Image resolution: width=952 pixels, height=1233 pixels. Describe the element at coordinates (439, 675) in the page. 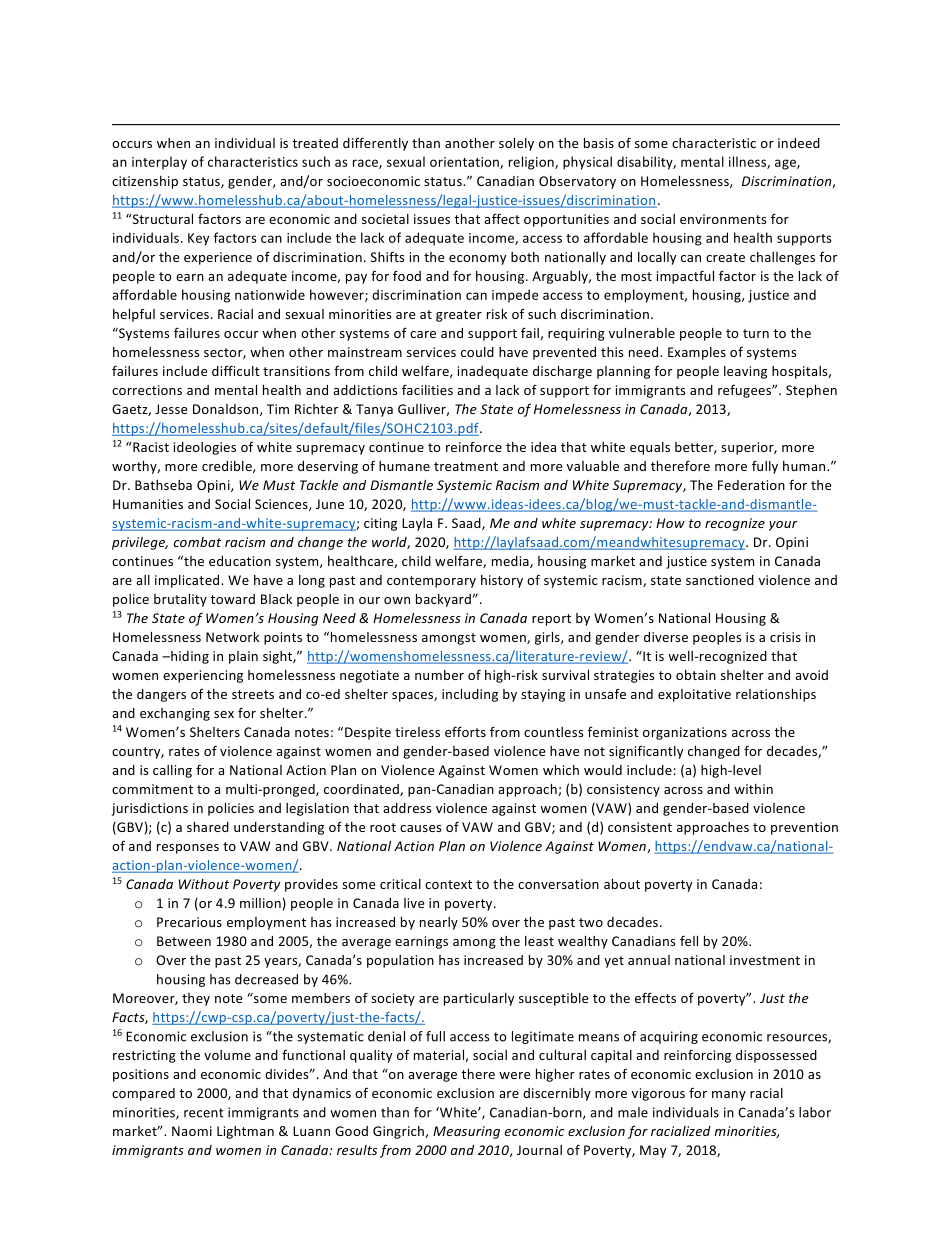

I see `number` at that location.
